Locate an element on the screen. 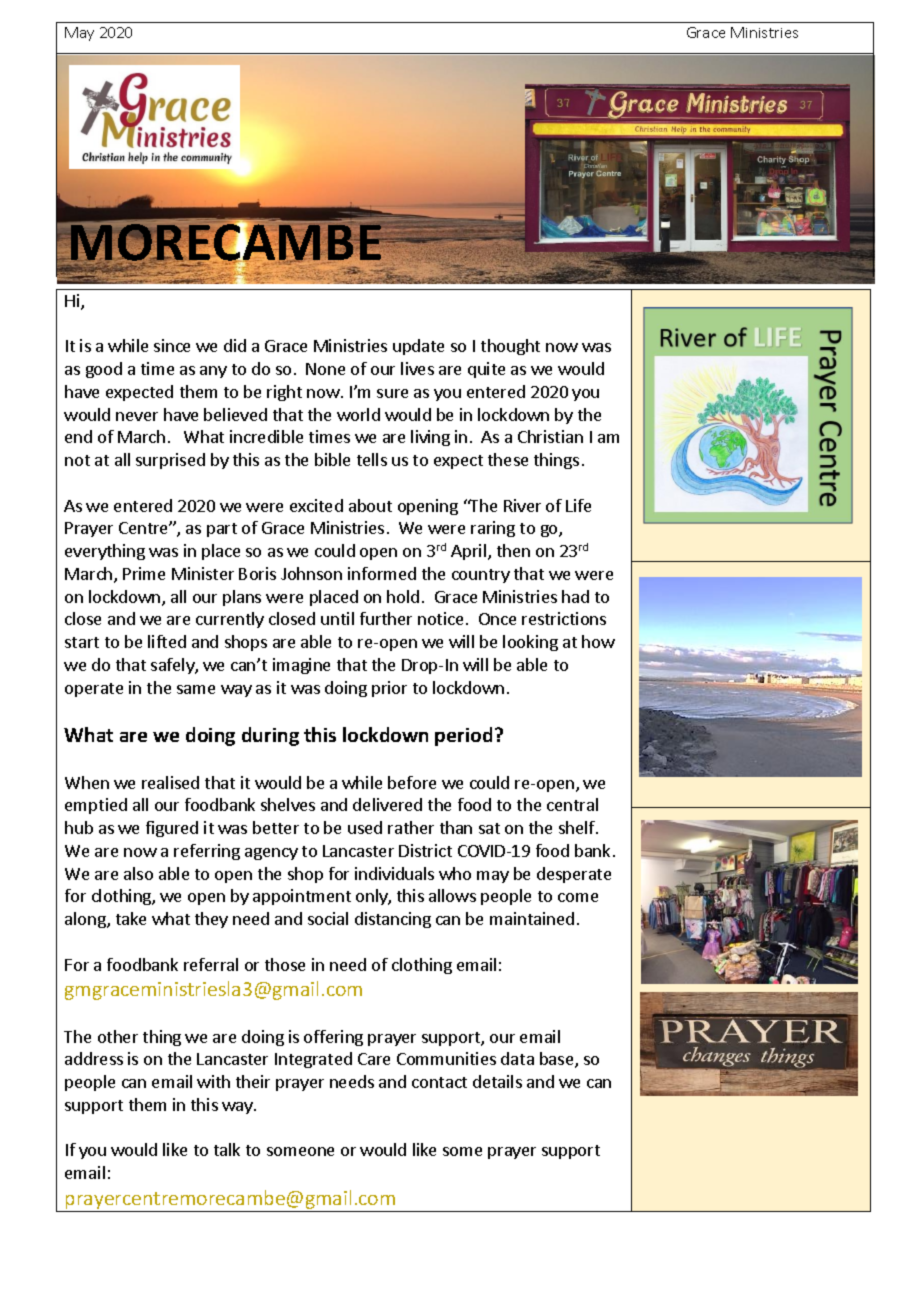 The image size is (924, 1308). restrictions is located at coordinates (564, 618).
